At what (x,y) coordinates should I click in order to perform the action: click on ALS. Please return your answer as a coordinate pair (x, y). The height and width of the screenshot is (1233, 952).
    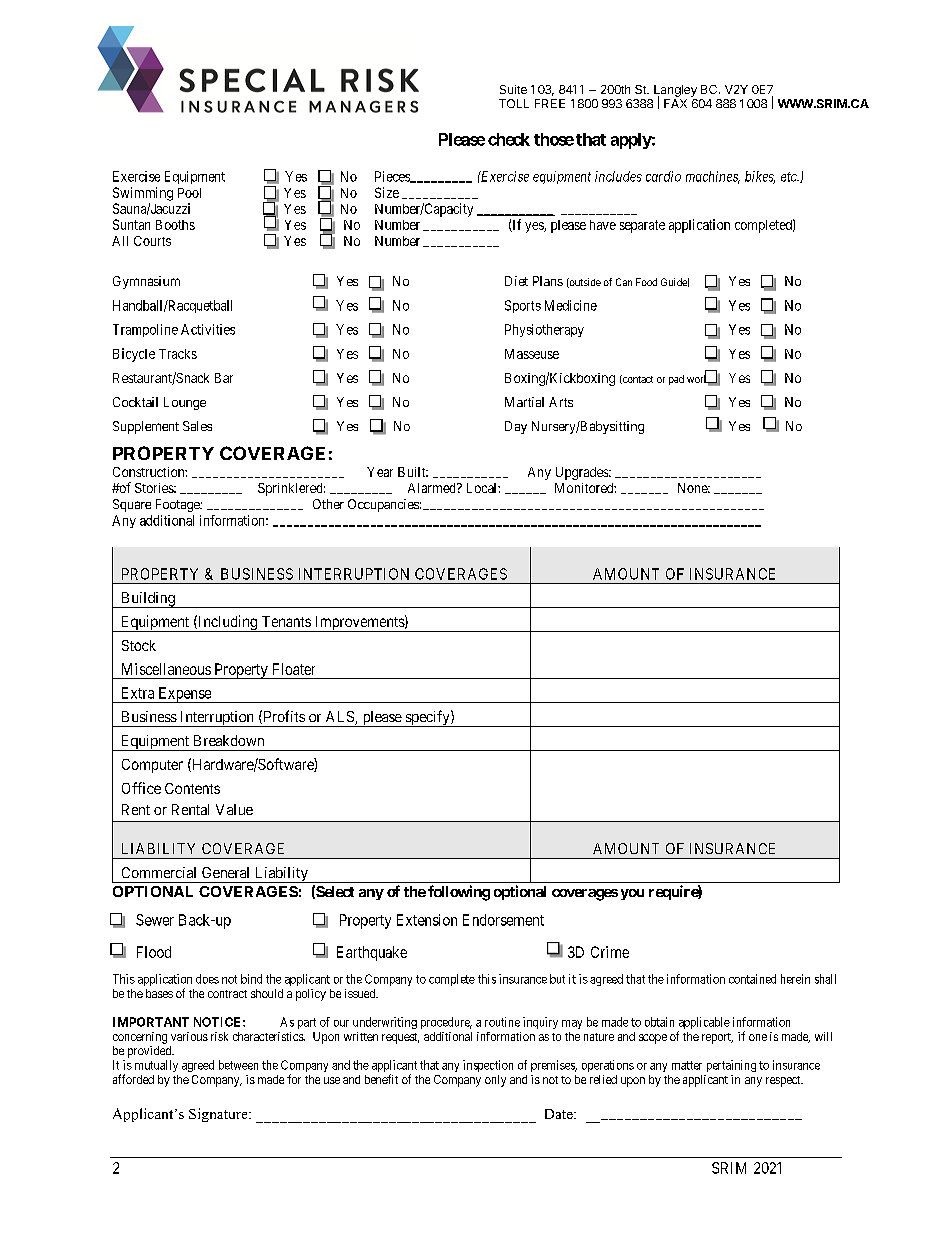
    Looking at the image, I should click on (341, 718).
